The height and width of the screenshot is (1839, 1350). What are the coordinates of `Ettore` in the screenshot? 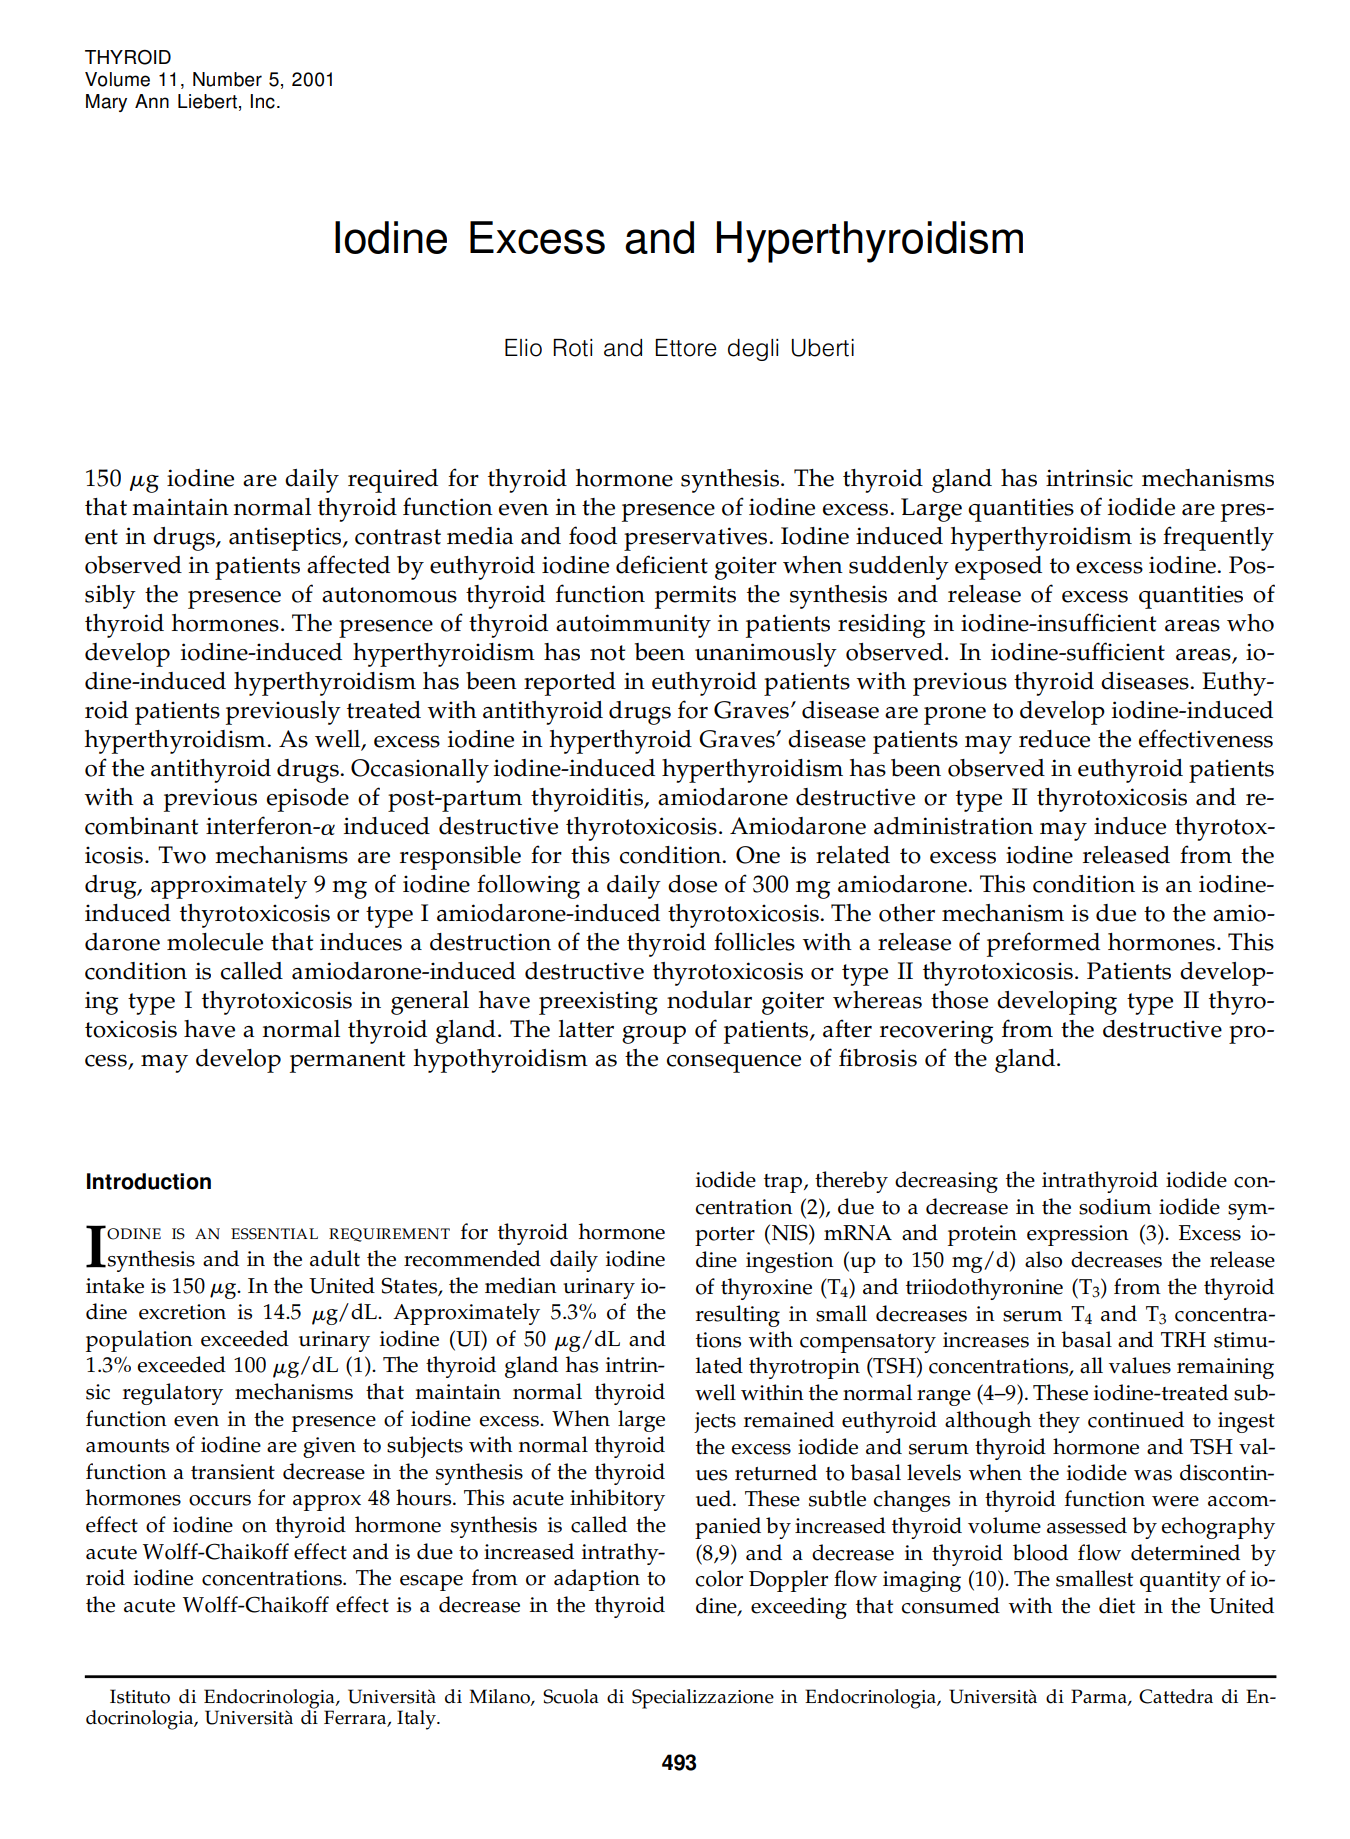 It's located at (686, 348).
